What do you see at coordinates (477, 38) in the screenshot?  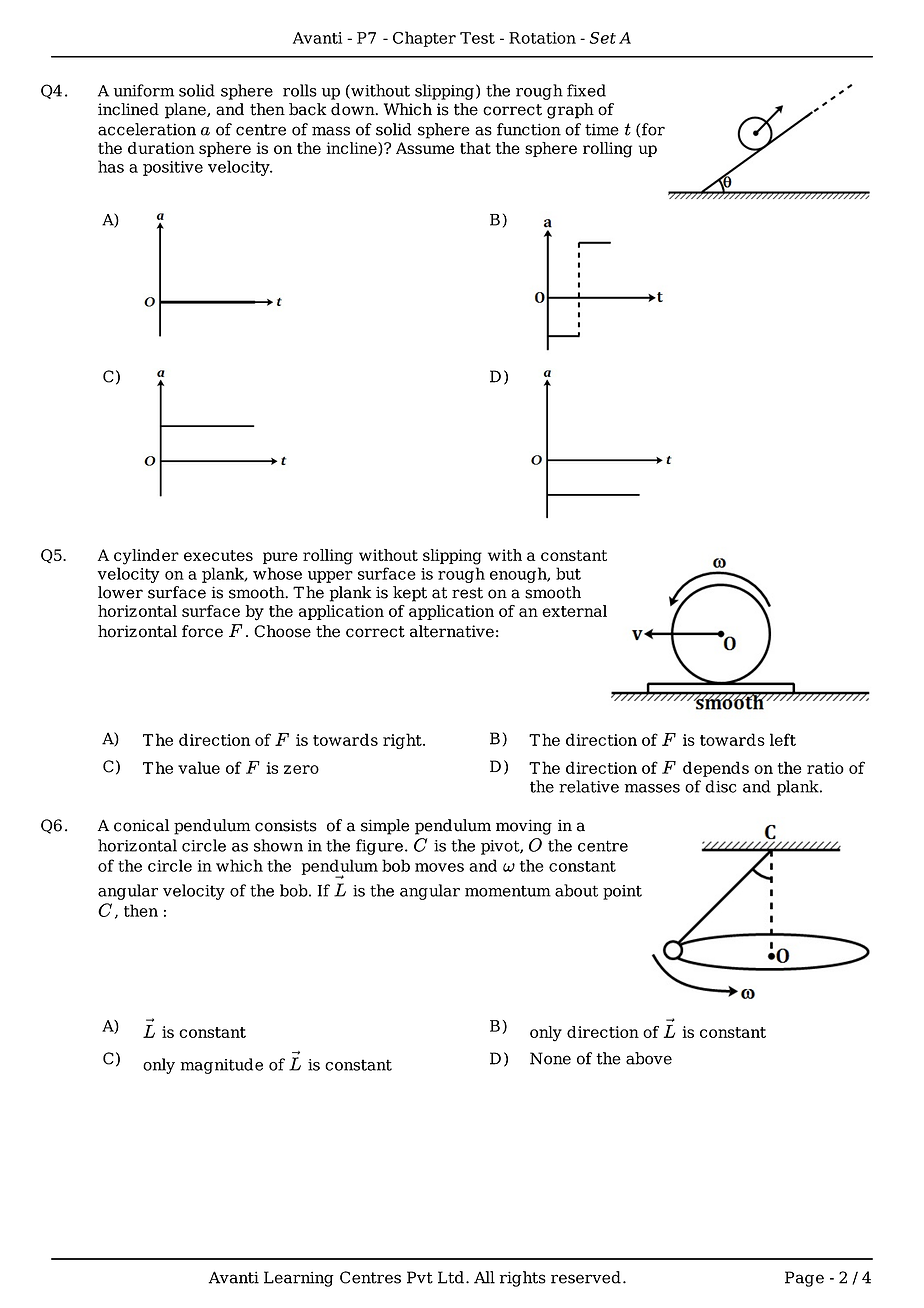 I see `Test` at bounding box center [477, 38].
